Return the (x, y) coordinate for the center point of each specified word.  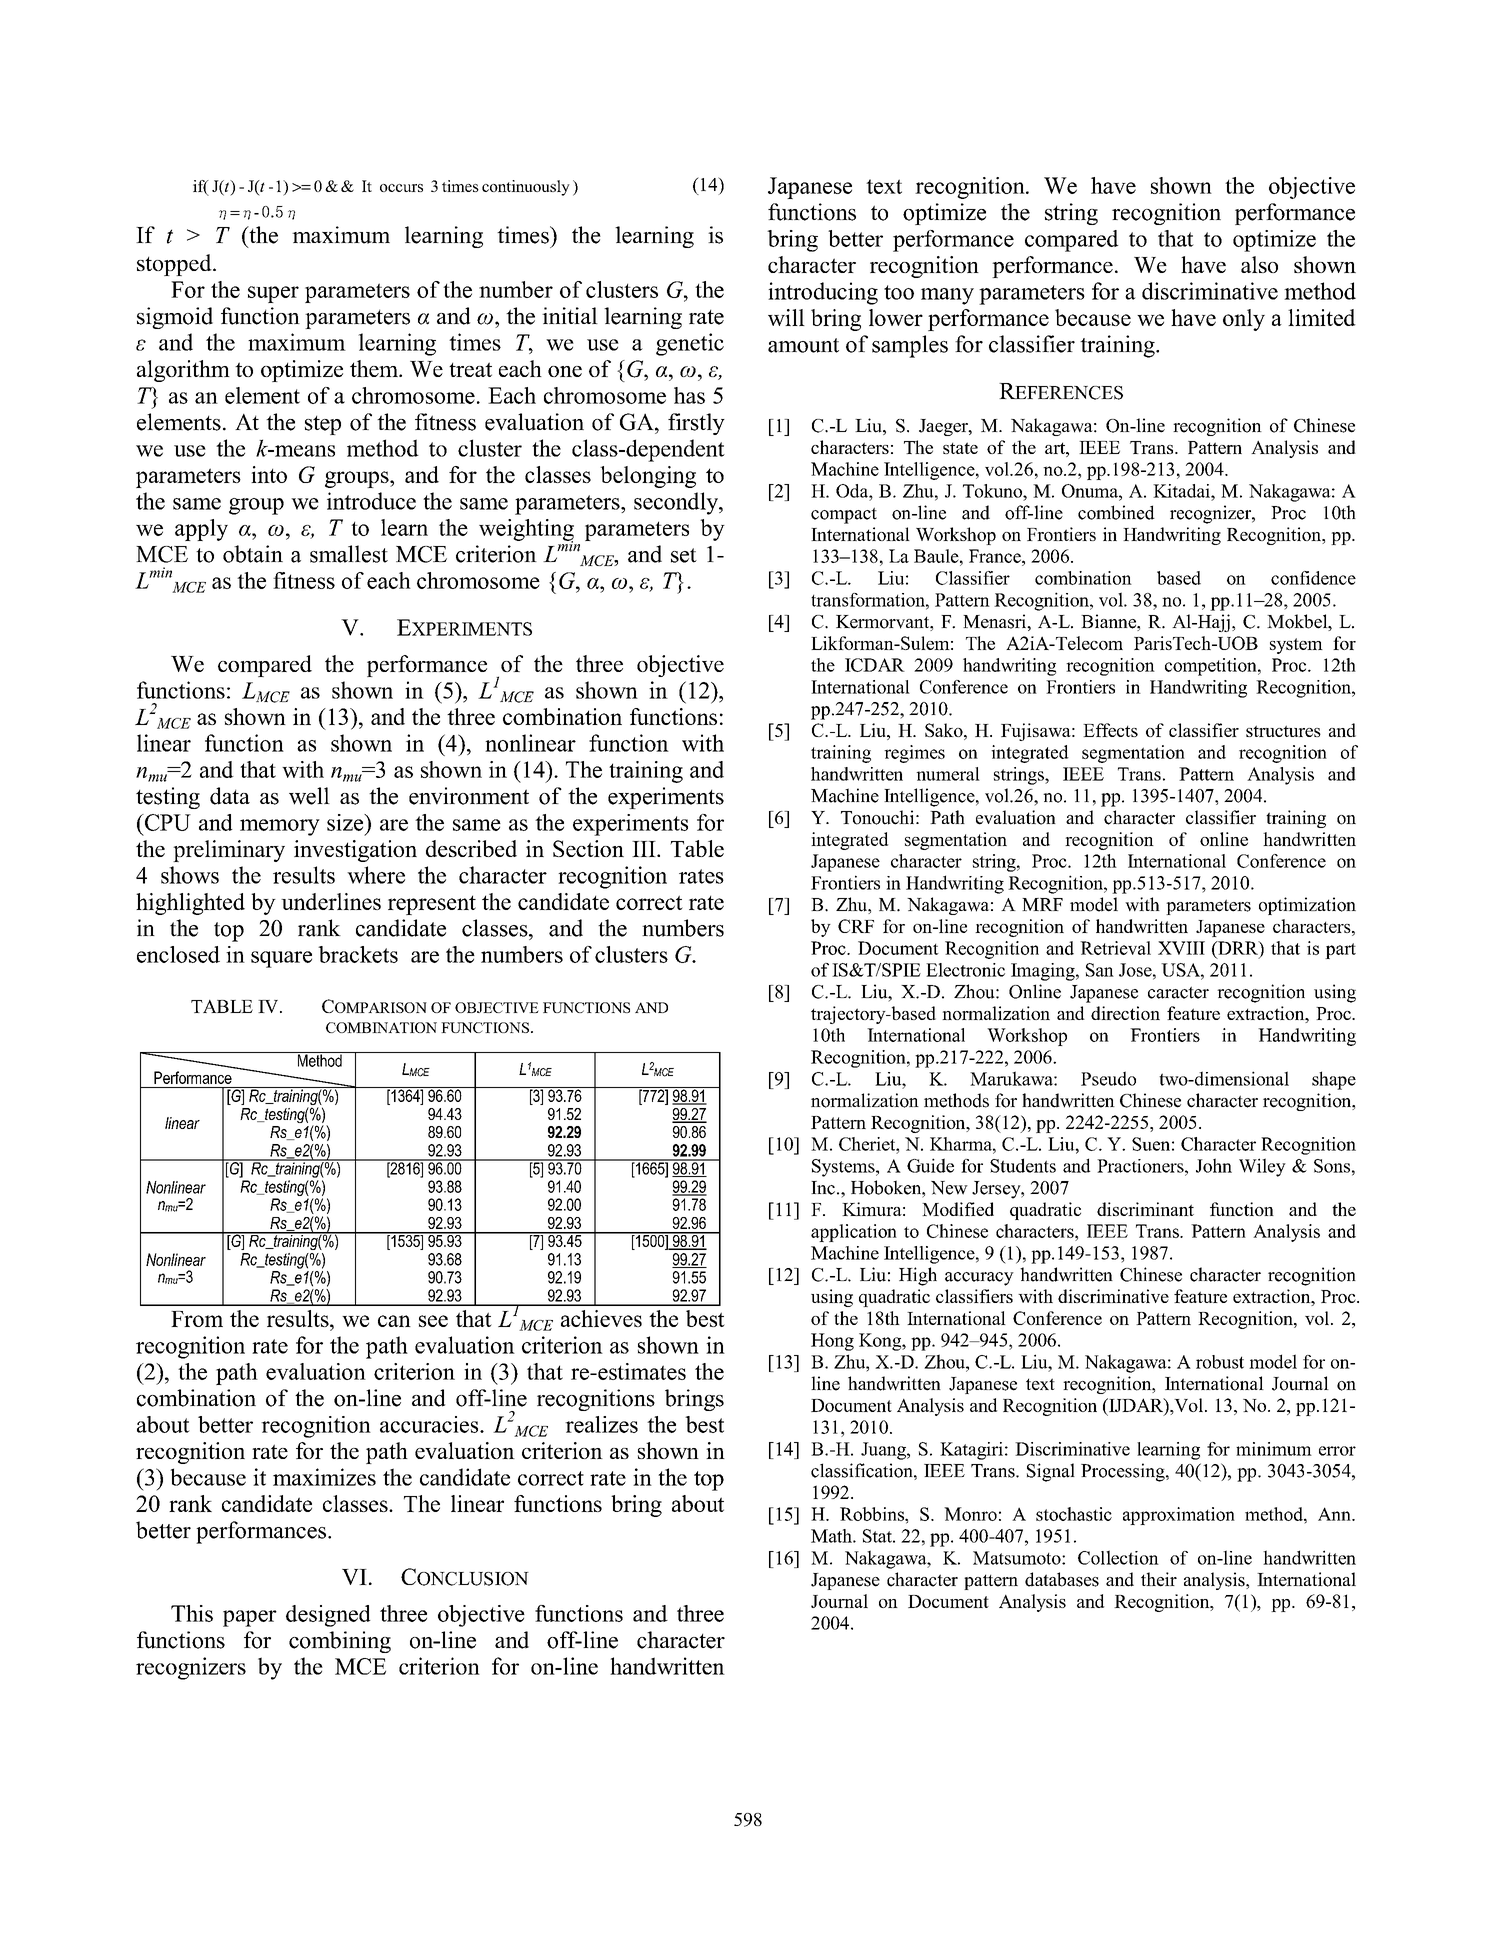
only (1244, 320)
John (1214, 1165)
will (786, 317)
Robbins (873, 1514)
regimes (914, 754)
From (197, 1319)
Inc (823, 1188)
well (309, 796)
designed (328, 1616)
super (273, 294)
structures (1283, 731)
